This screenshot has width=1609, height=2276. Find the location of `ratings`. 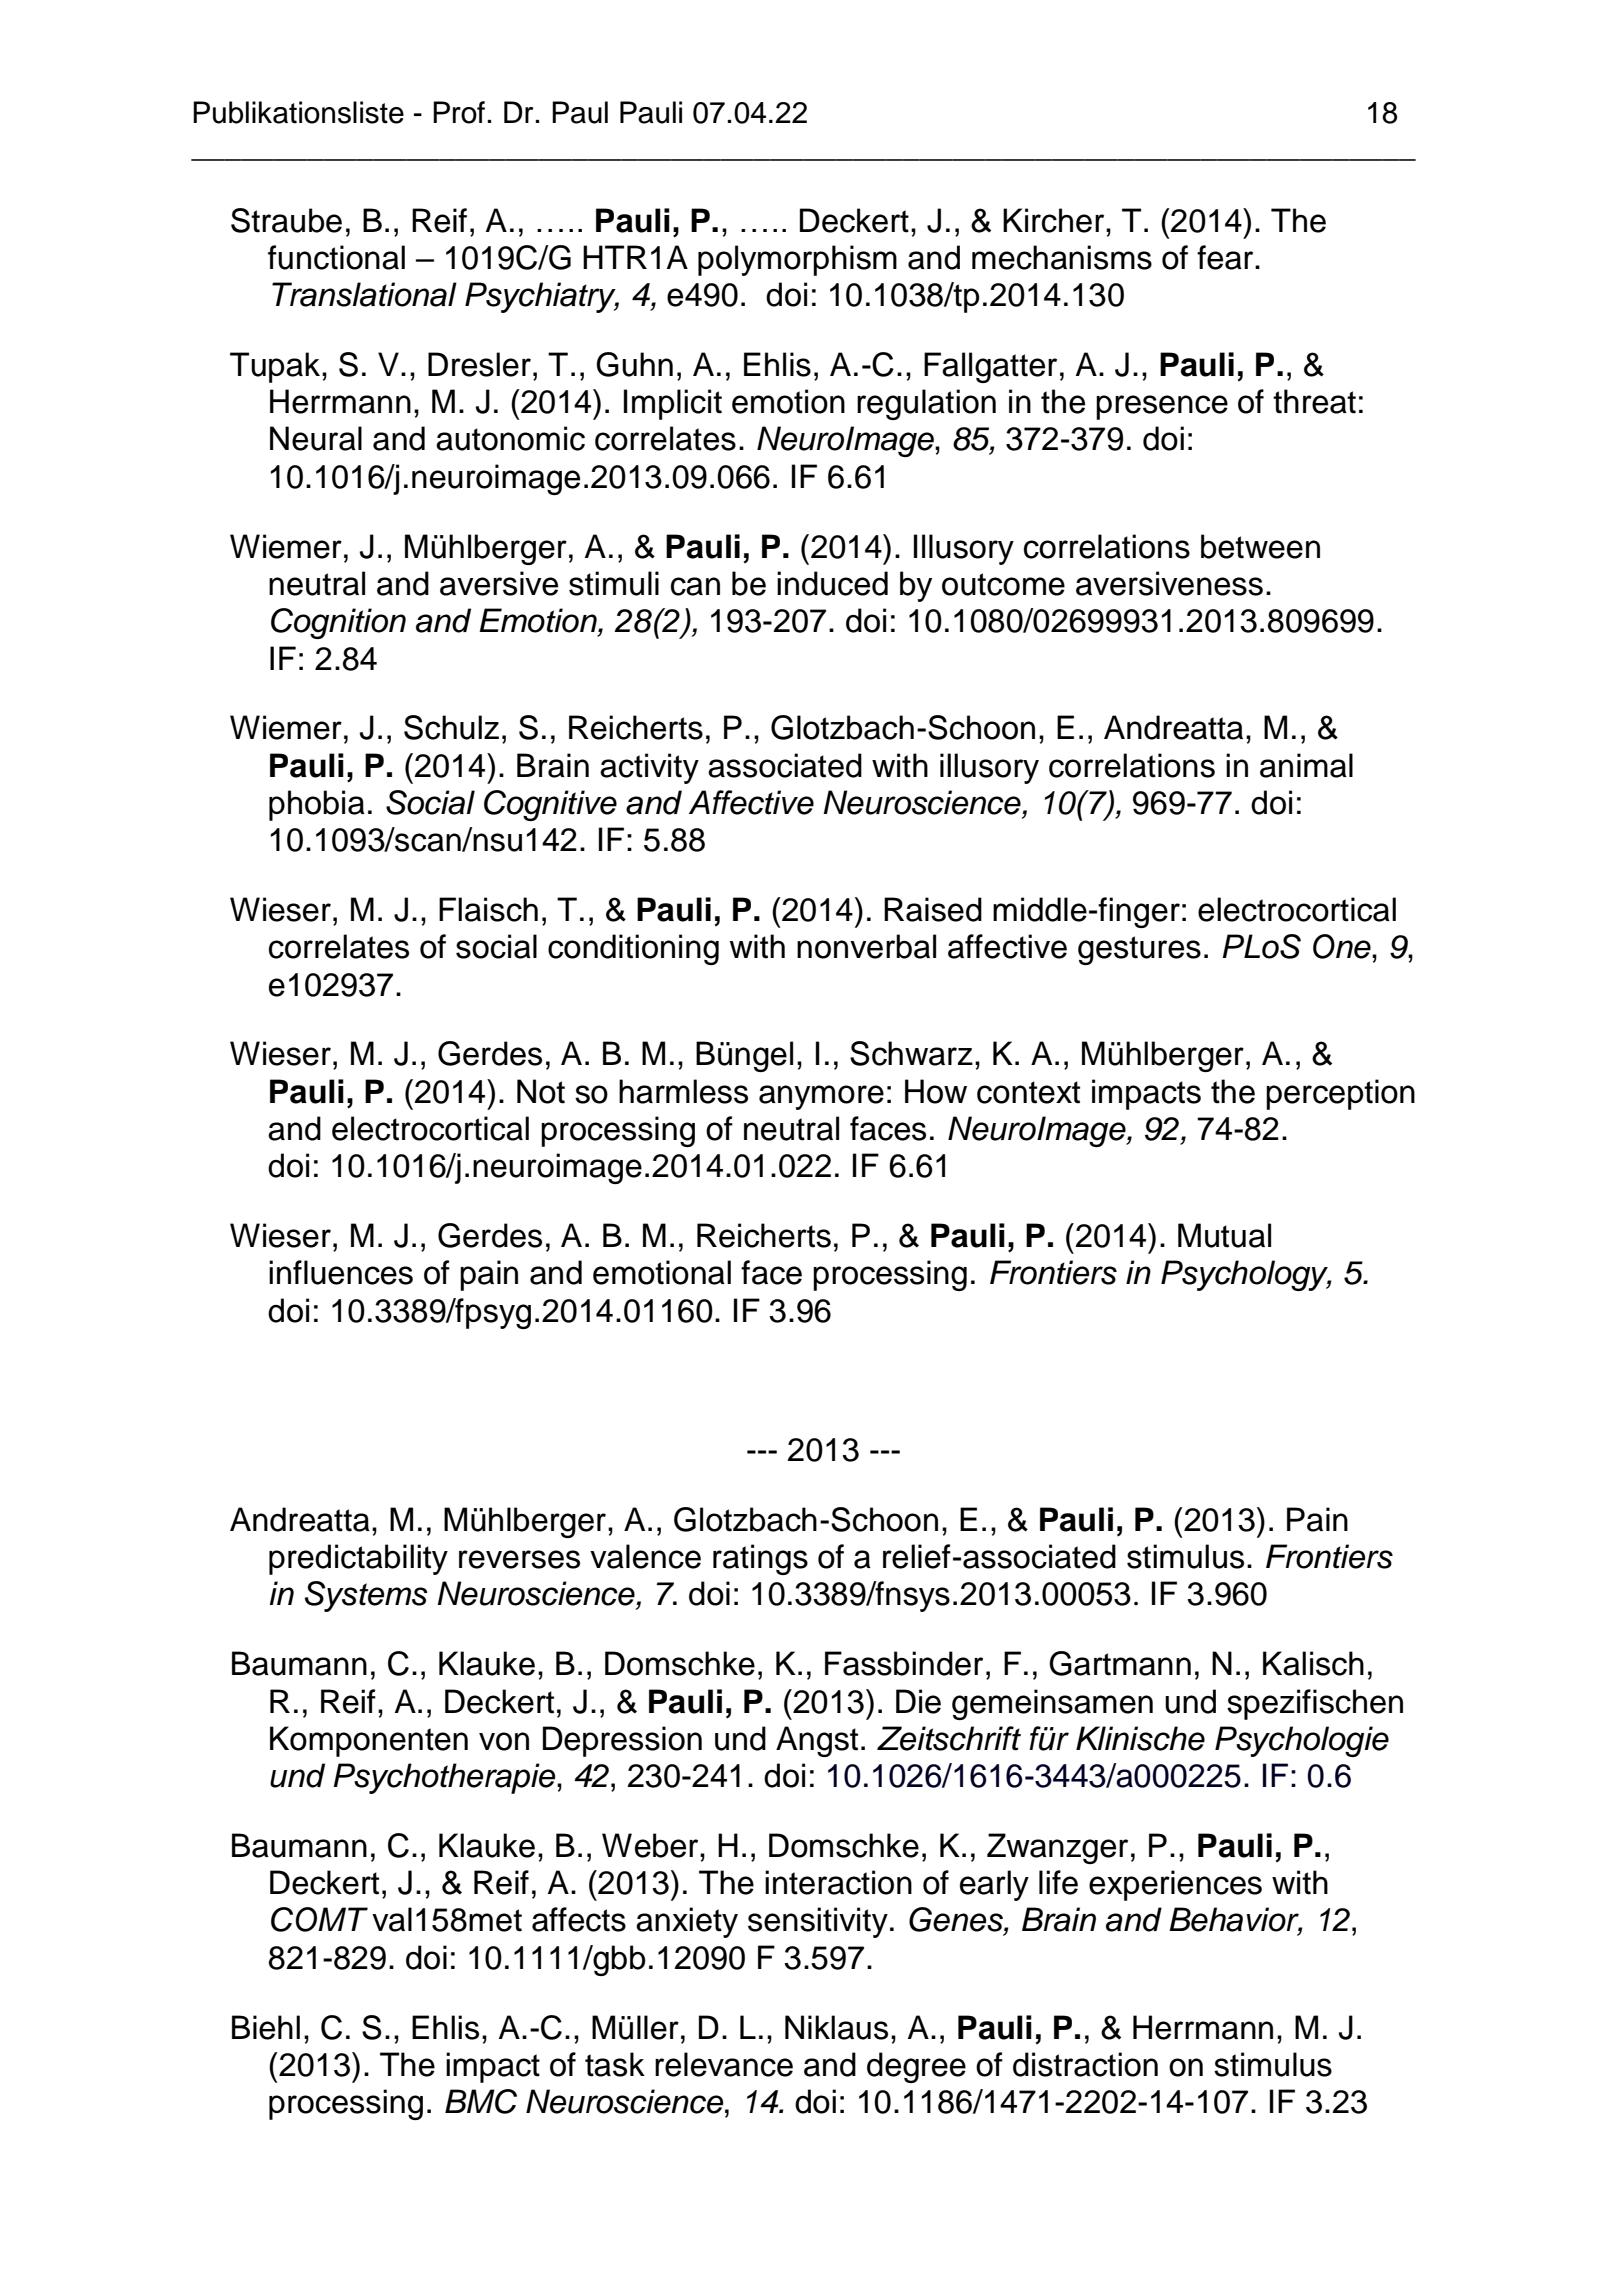

ratings is located at coordinates (760, 1559).
